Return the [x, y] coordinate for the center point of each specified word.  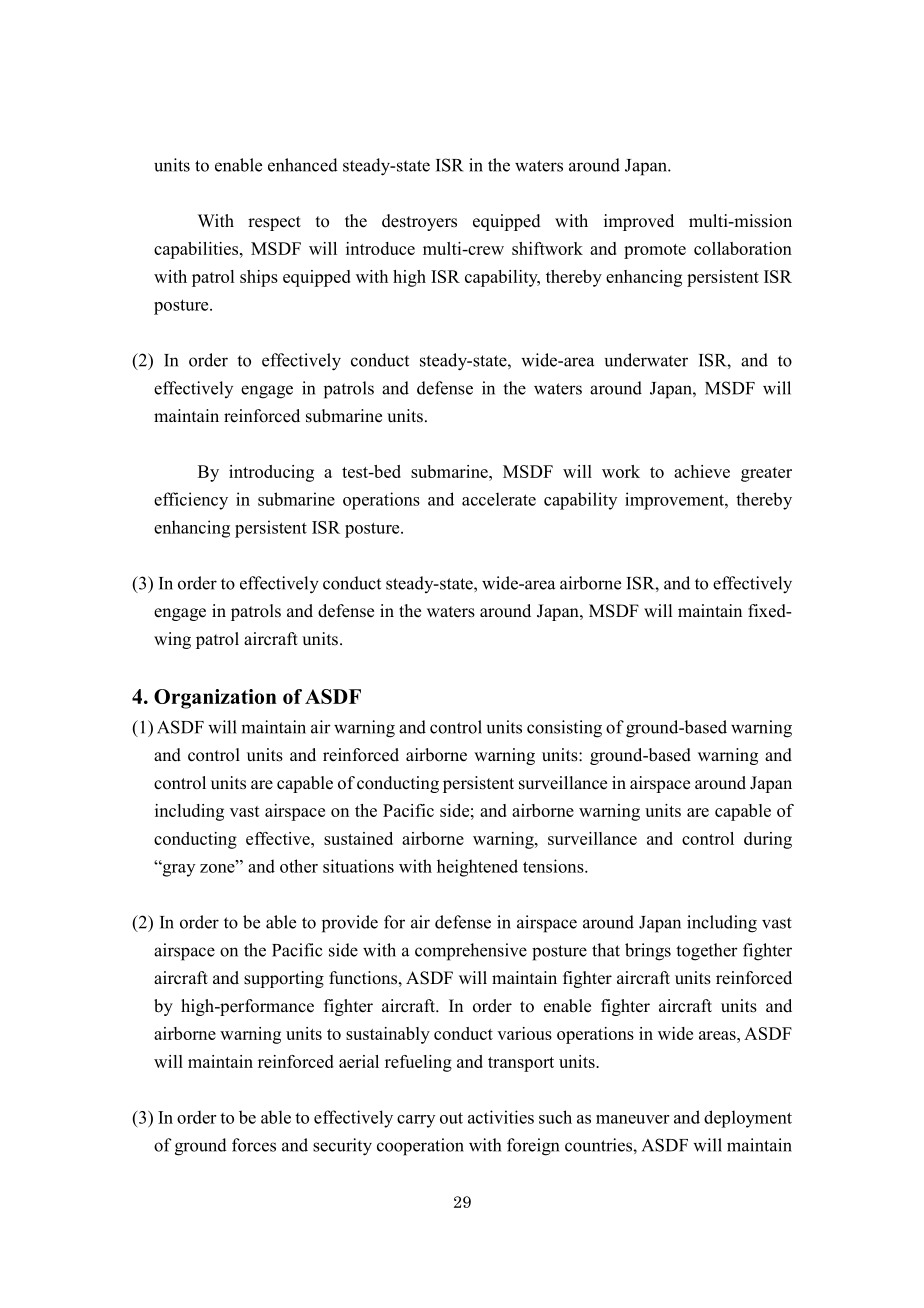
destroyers [419, 222]
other [299, 866]
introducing [271, 473]
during [768, 840]
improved [639, 222]
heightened [477, 868]
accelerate [499, 499]
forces [254, 1145]
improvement [675, 501]
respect [274, 223]
